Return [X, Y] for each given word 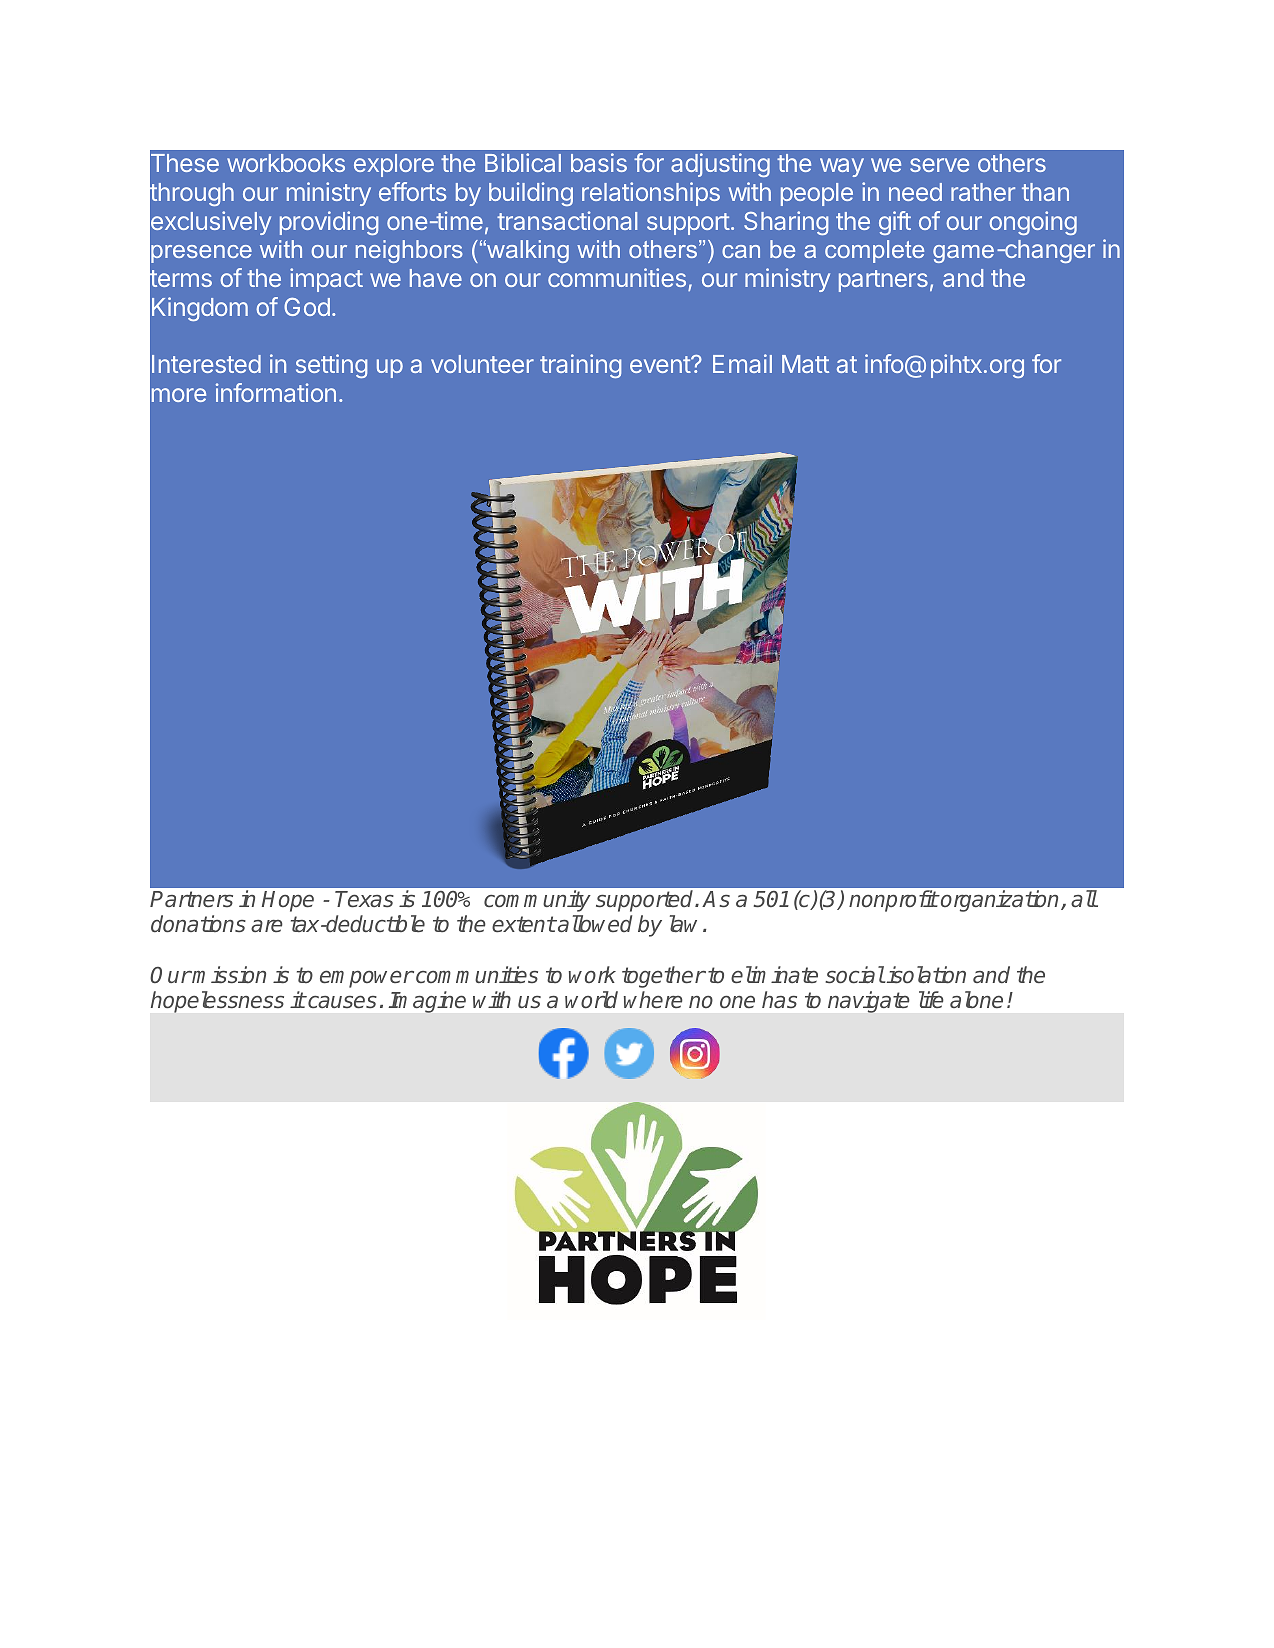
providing [329, 223]
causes [341, 1002]
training [580, 366]
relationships [651, 194]
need [915, 192]
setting [331, 366]
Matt [805, 364]
